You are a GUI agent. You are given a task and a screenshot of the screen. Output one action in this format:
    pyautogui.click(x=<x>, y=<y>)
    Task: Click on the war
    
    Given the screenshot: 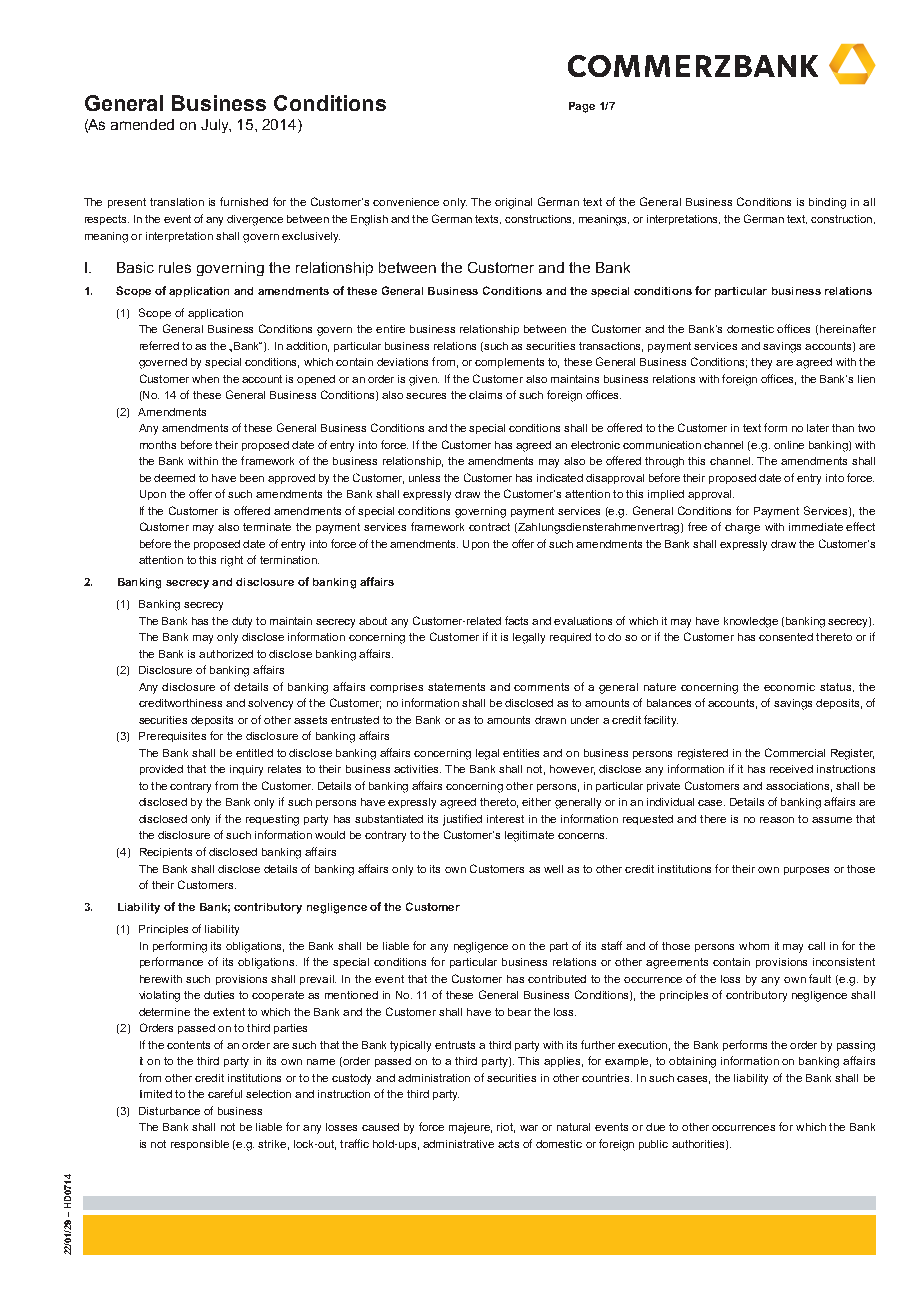 What is the action you would take?
    pyautogui.click(x=529, y=1128)
